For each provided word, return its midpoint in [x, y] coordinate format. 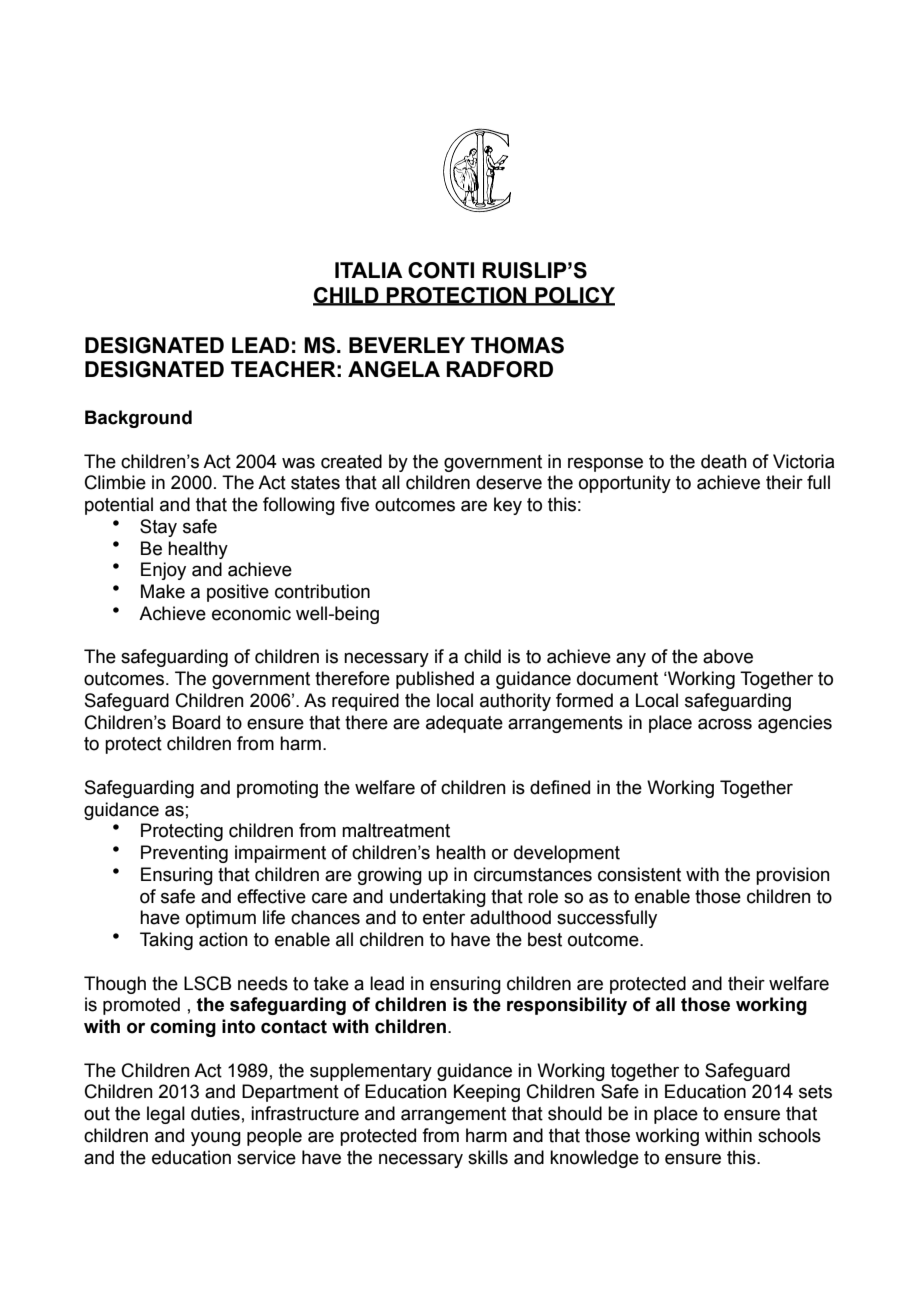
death [724, 461]
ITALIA [369, 270]
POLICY [574, 296]
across [725, 724]
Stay [158, 528]
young [216, 1139]
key [508, 506]
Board [196, 722]
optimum [221, 919]
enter [444, 918]
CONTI [441, 270]
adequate [464, 724]
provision [793, 876]
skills [488, 1157]
